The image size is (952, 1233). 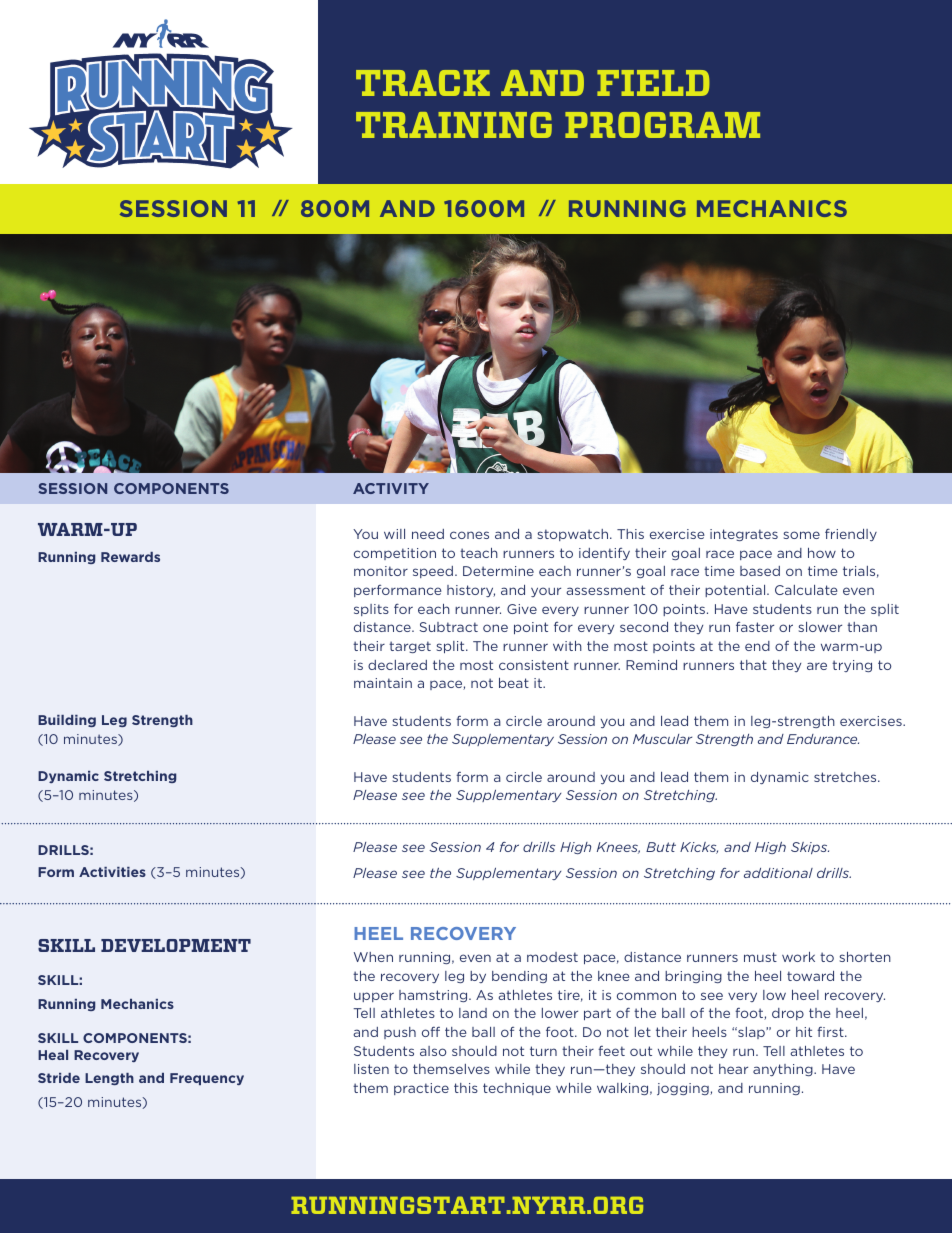 I want to click on Endurance, so click(x=823, y=739).
